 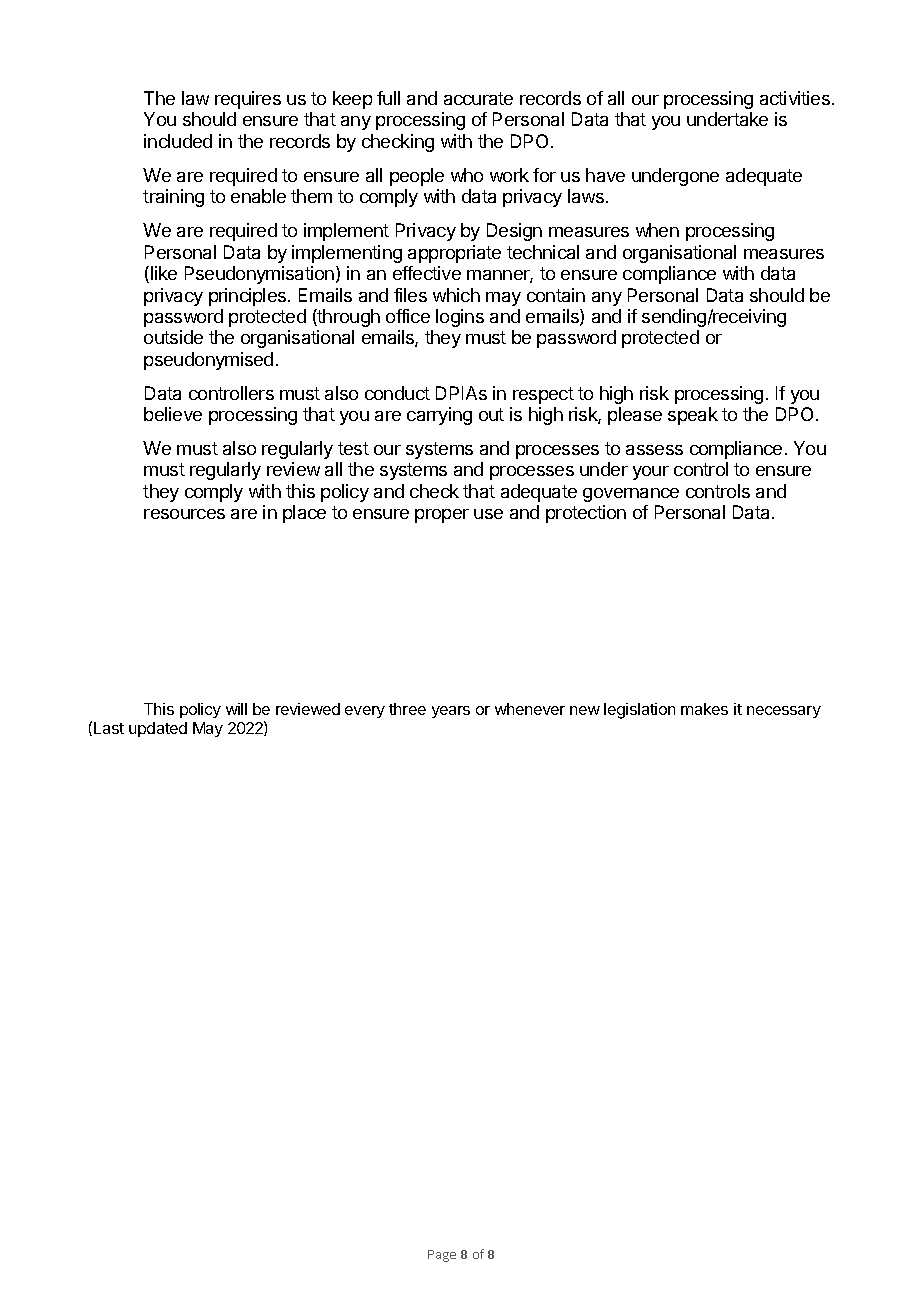 What do you see at coordinates (178, 141) in the screenshot?
I see `included` at bounding box center [178, 141].
